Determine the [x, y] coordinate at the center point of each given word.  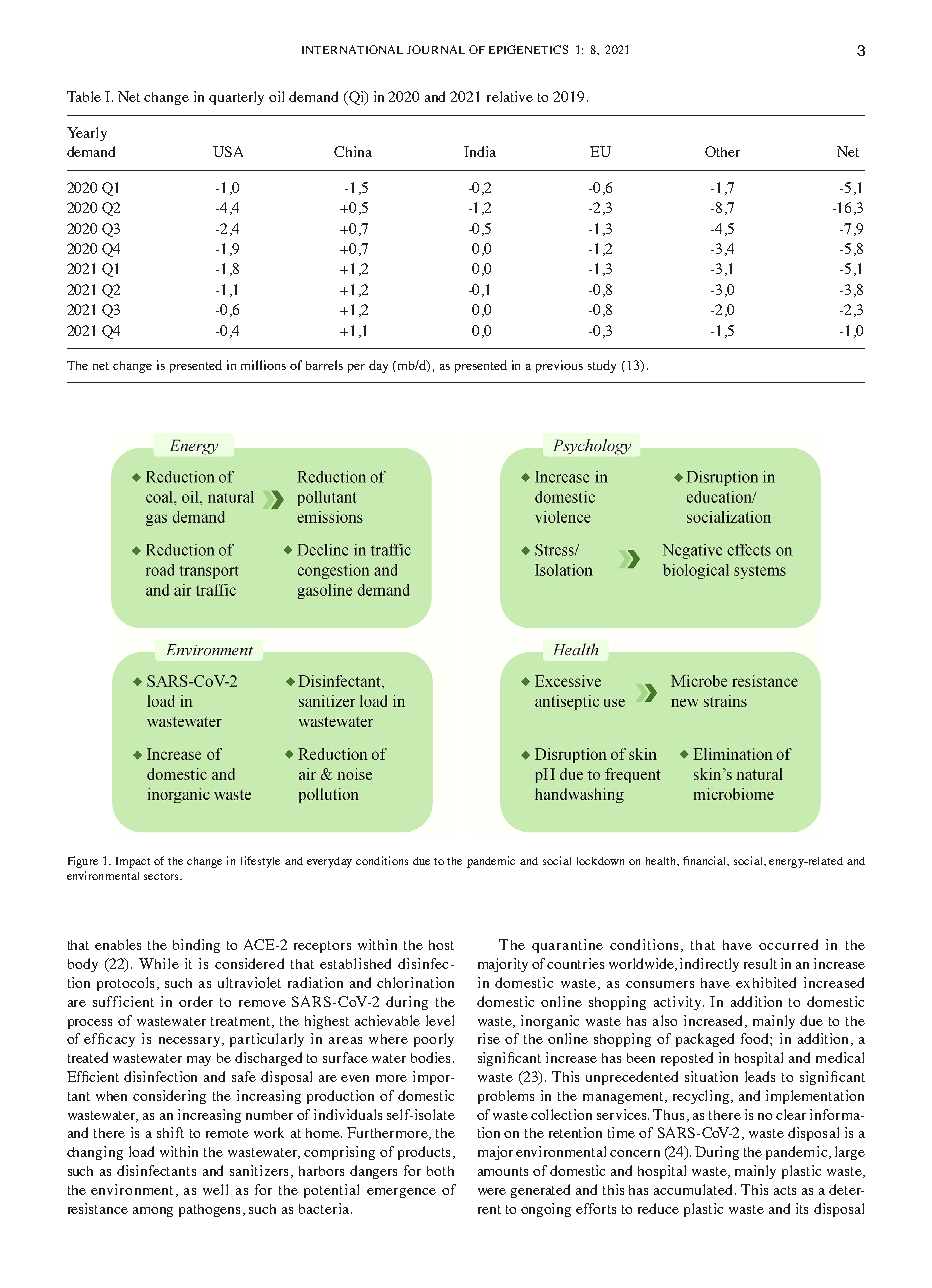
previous [559, 366]
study [602, 366]
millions [263, 365]
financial [706, 861]
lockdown [600, 861]
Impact [133, 862]
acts [785, 1190]
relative [510, 96]
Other [722, 151]
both [440, 1171]
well [215, 1189]
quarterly [236, 98]
